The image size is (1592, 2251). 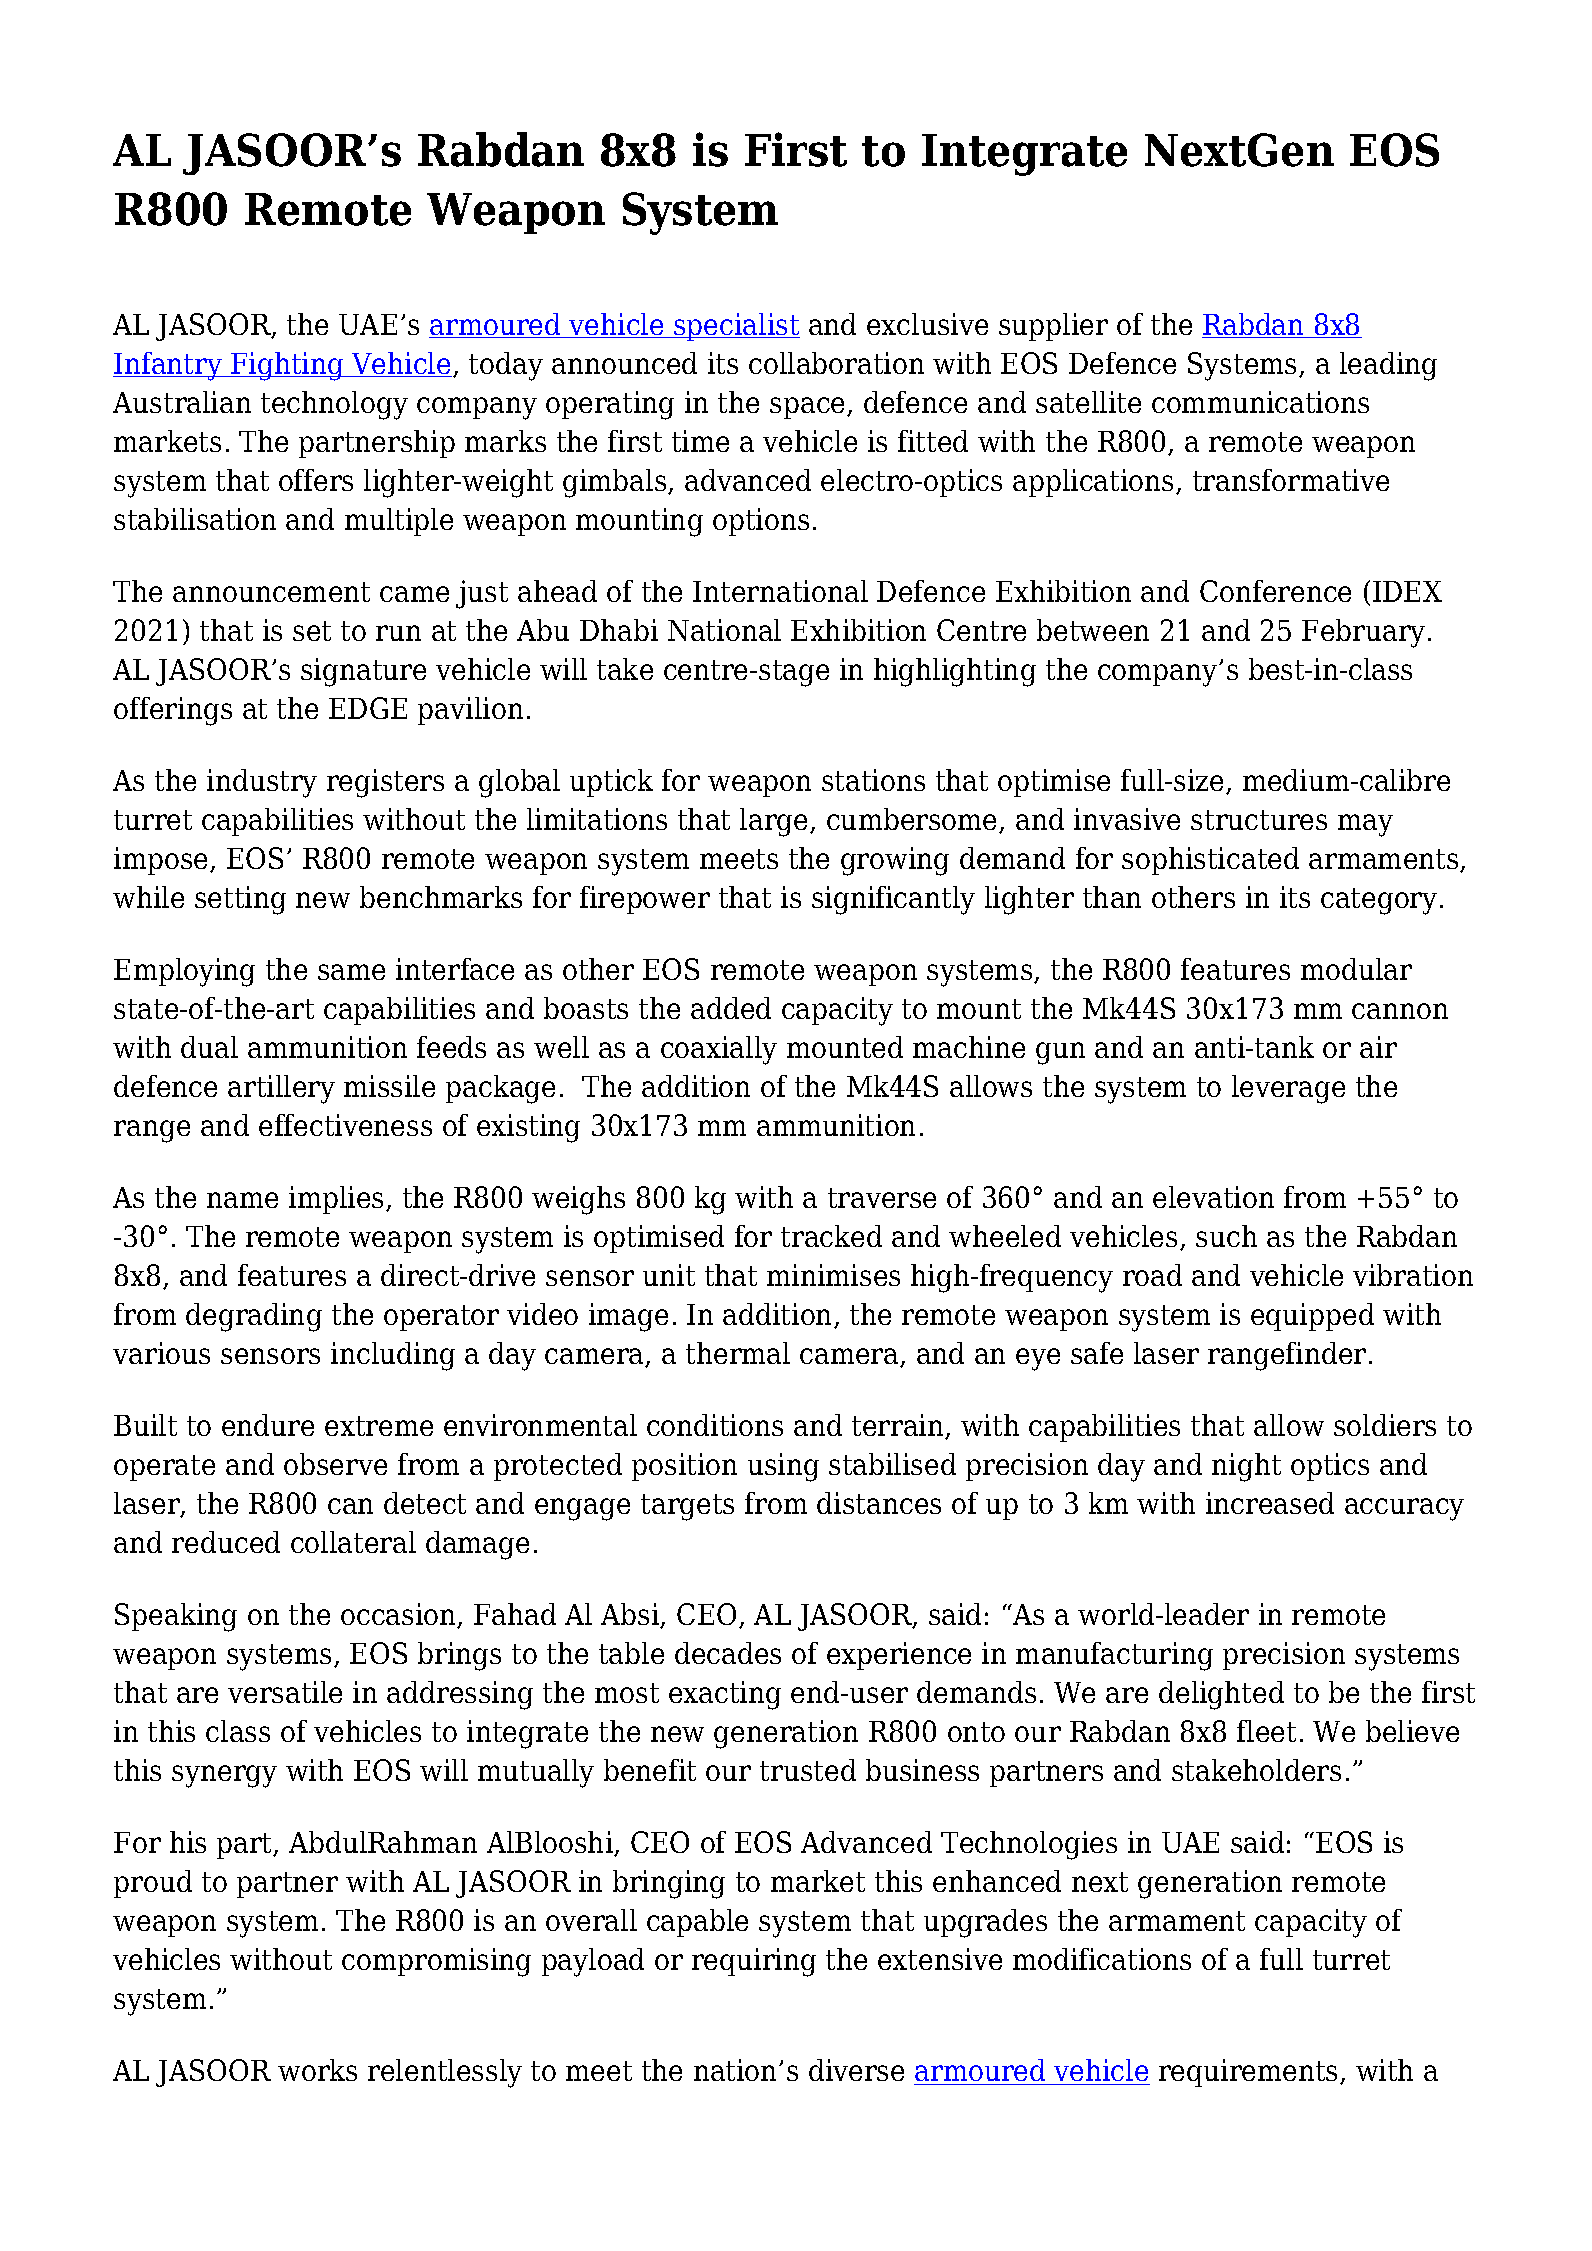 What do you see at coordinates (783, 1467) in the page?
I see `using` at bounding box center [783, 1467].
